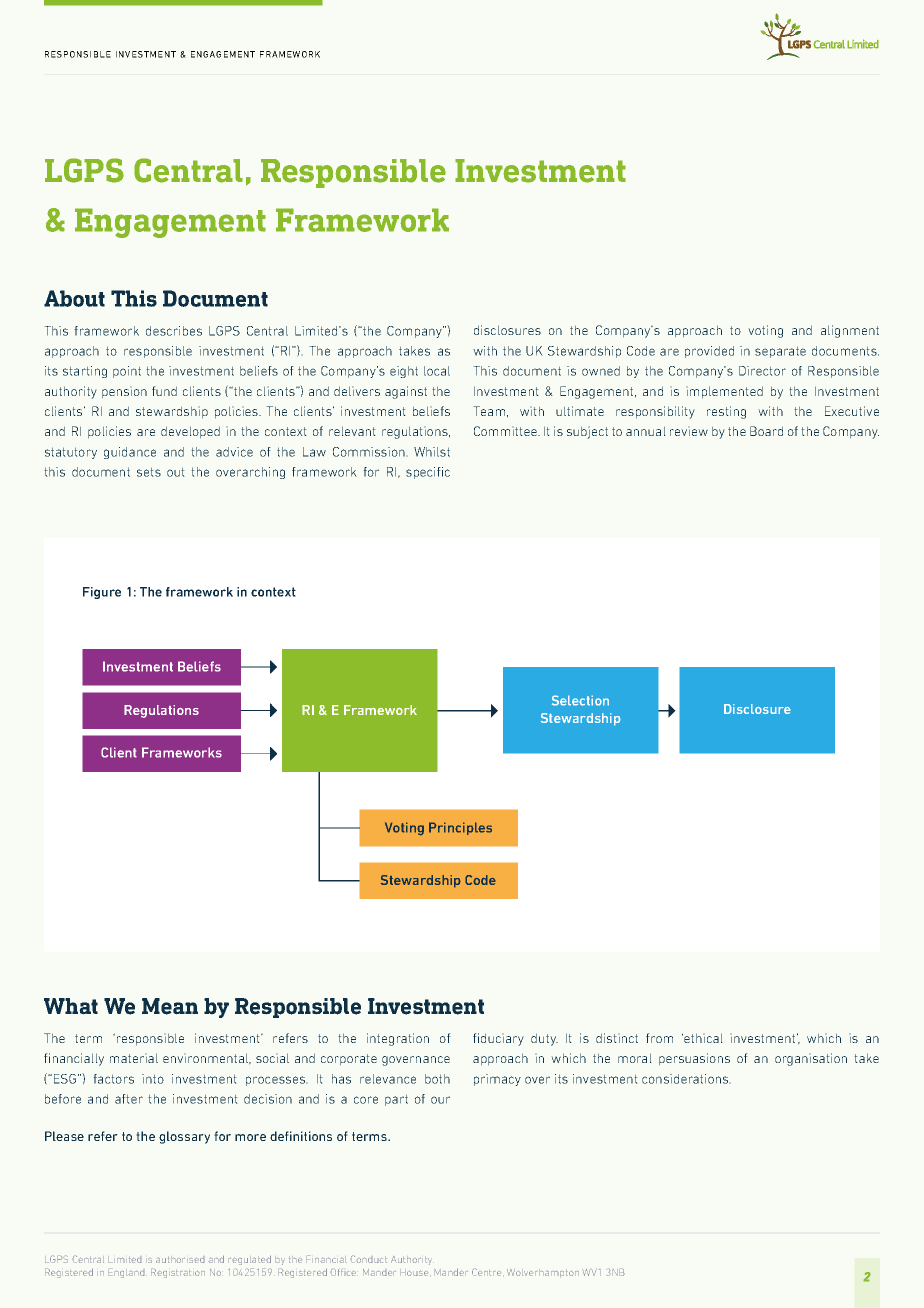 The width and height of the screenshot is (924, 1308). What do you see at coordinates (170, 1006) in the screenshot?
I see `Mean` at bounding box center [170, 1006].
